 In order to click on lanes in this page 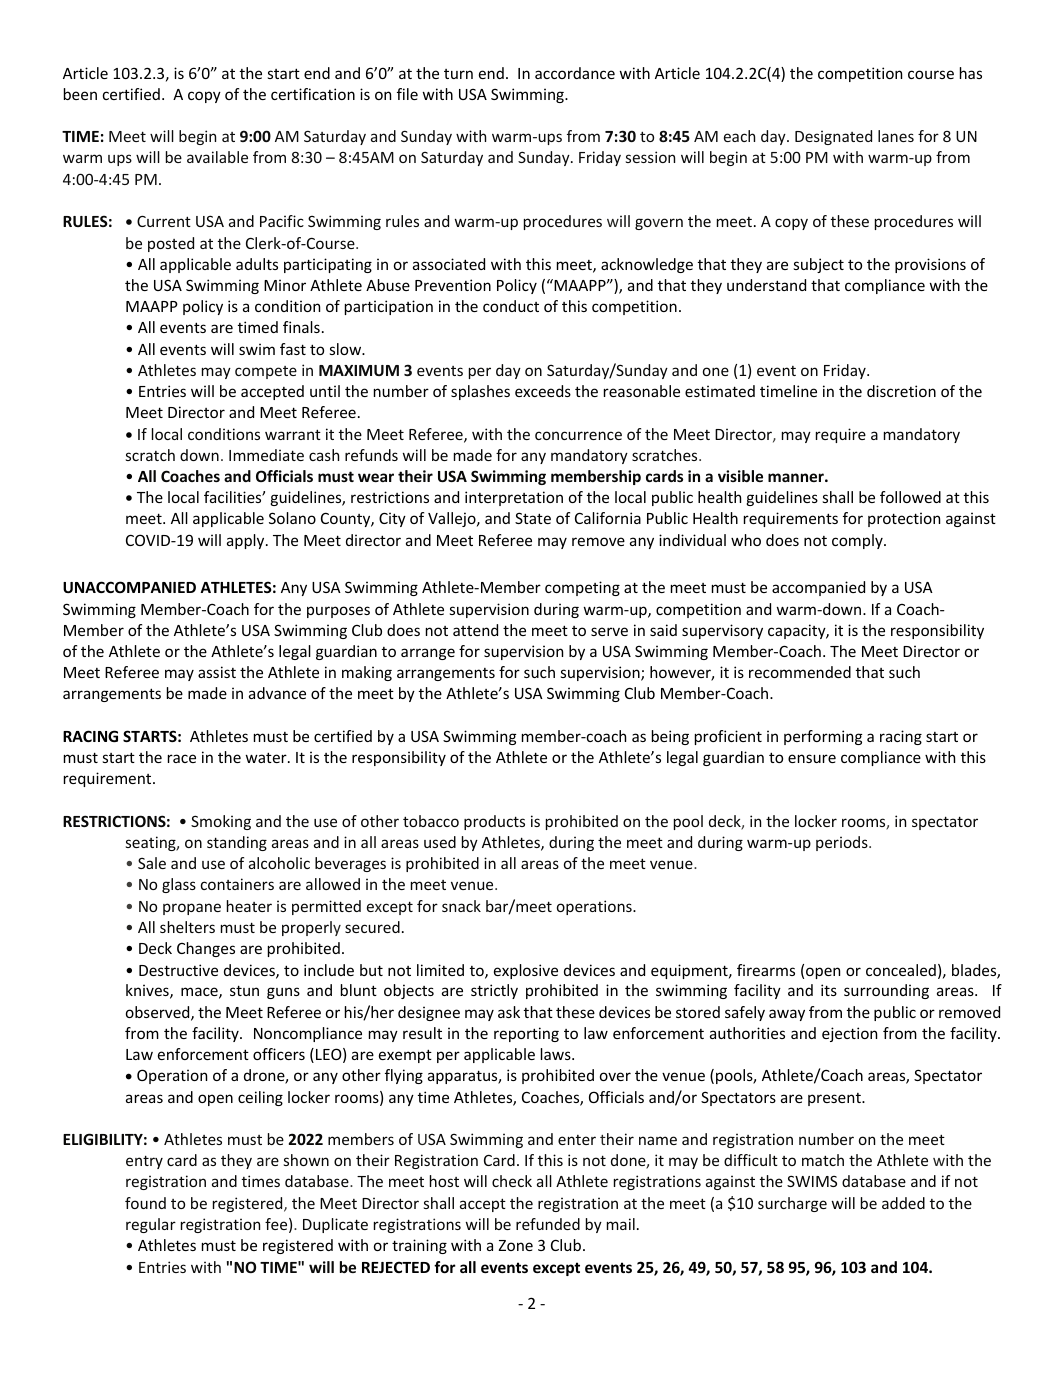, I will do `click(896, 136)`.
